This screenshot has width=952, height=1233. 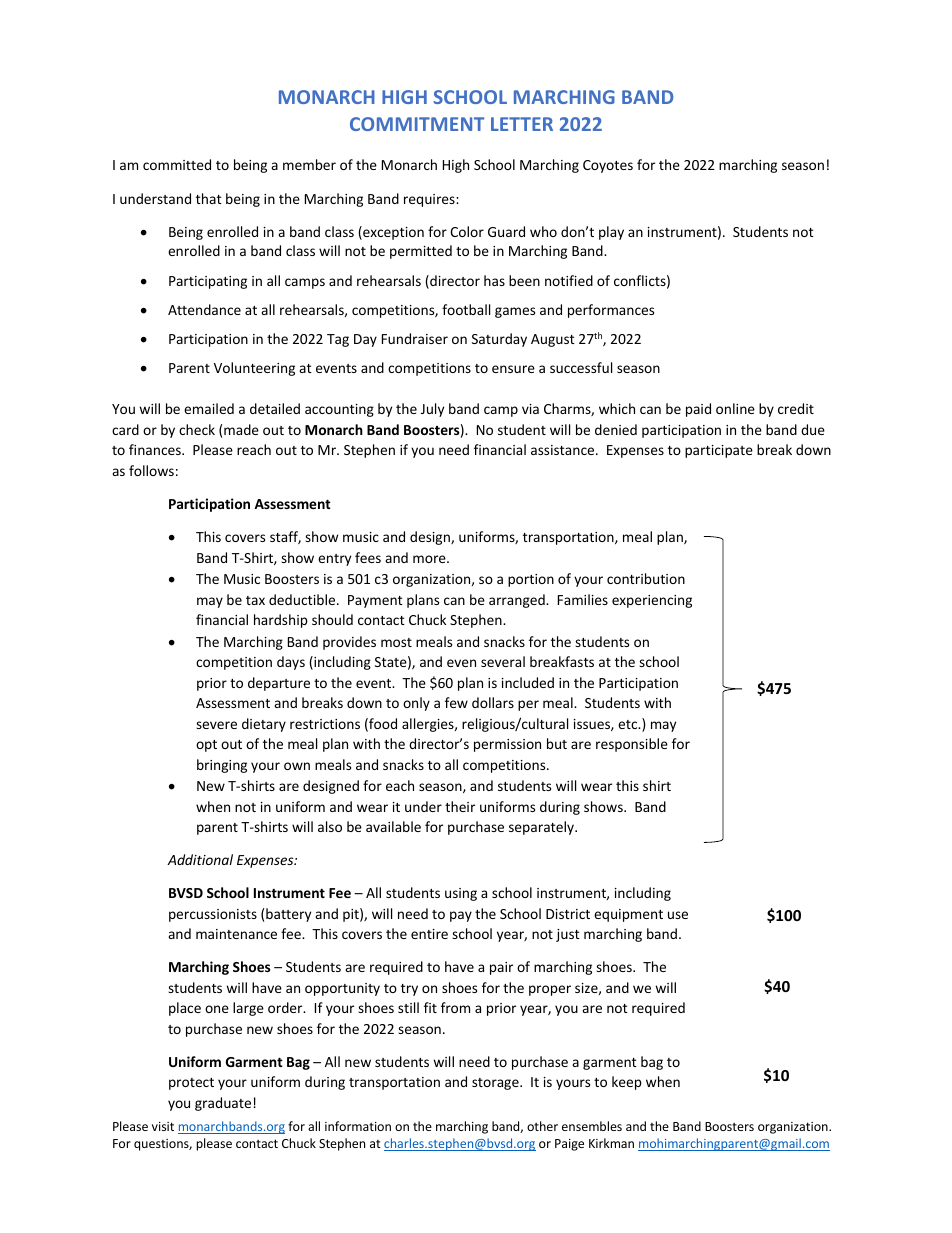 What do you see at coordinates (456, 702) in the screenshot?
I see `few` at bounding box center [456, 702].
